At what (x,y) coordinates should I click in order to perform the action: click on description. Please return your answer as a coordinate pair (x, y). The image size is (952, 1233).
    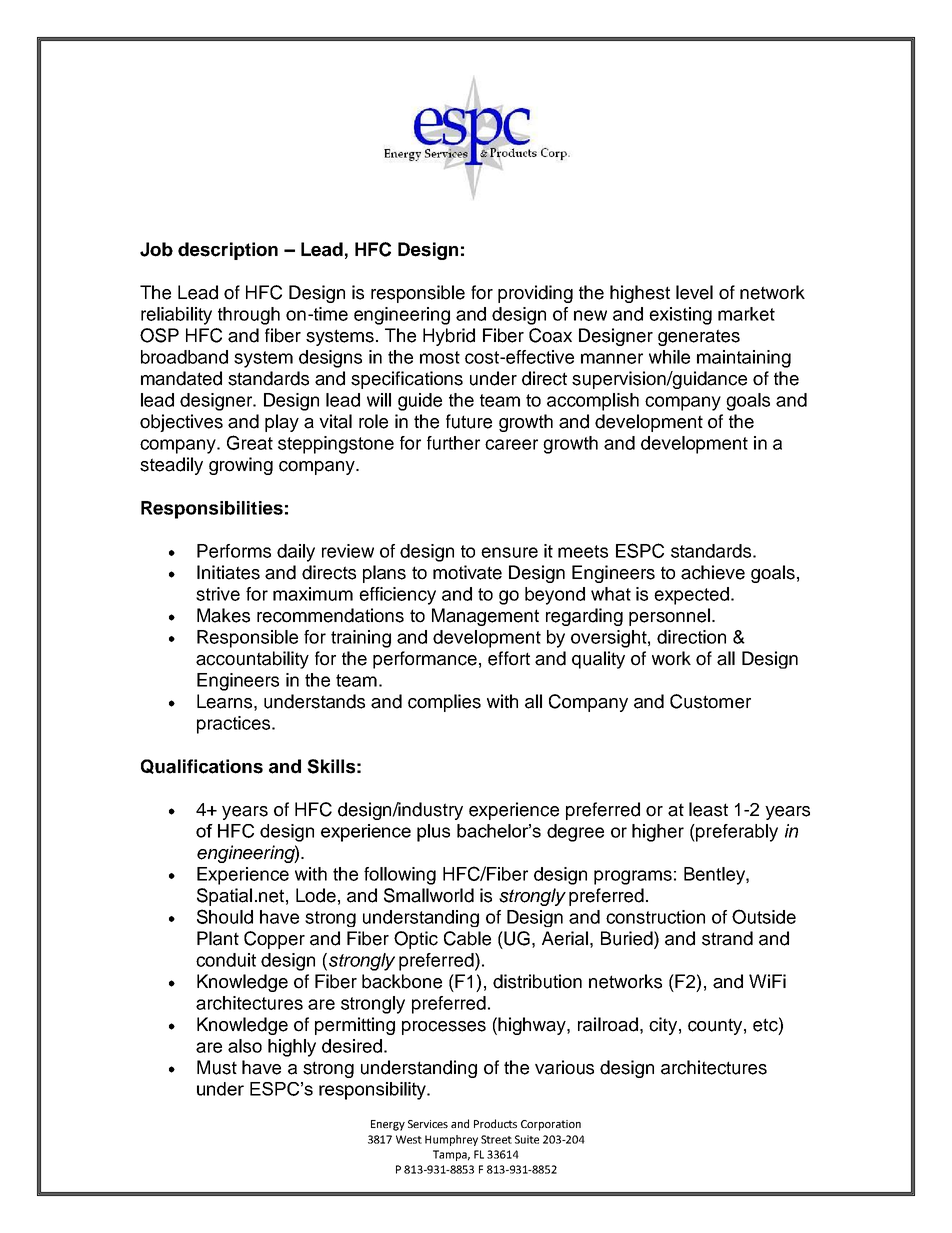
    Looking at the image, I should click on (228, 251).
